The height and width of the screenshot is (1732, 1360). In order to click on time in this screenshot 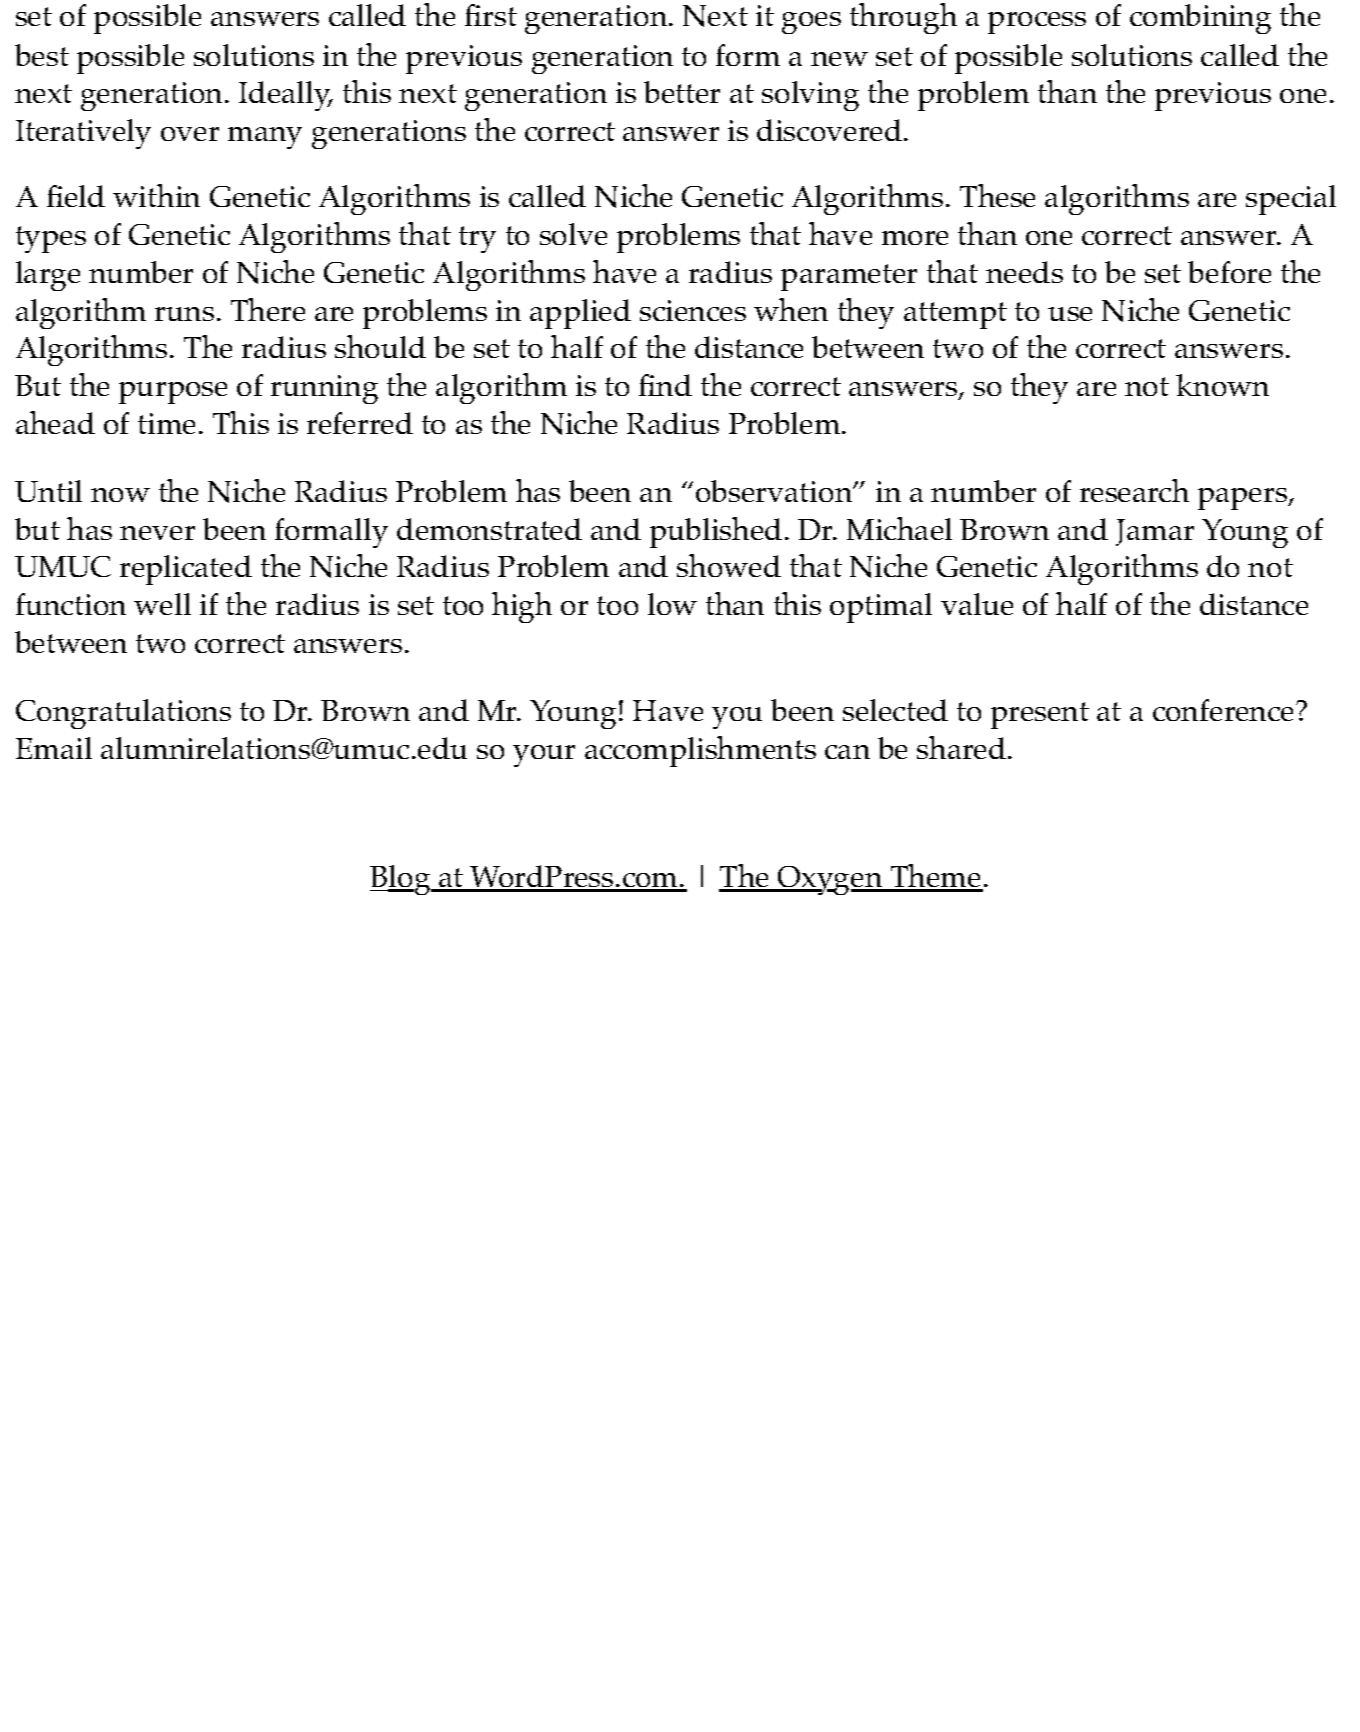, I will do `click(166, 423)`.
